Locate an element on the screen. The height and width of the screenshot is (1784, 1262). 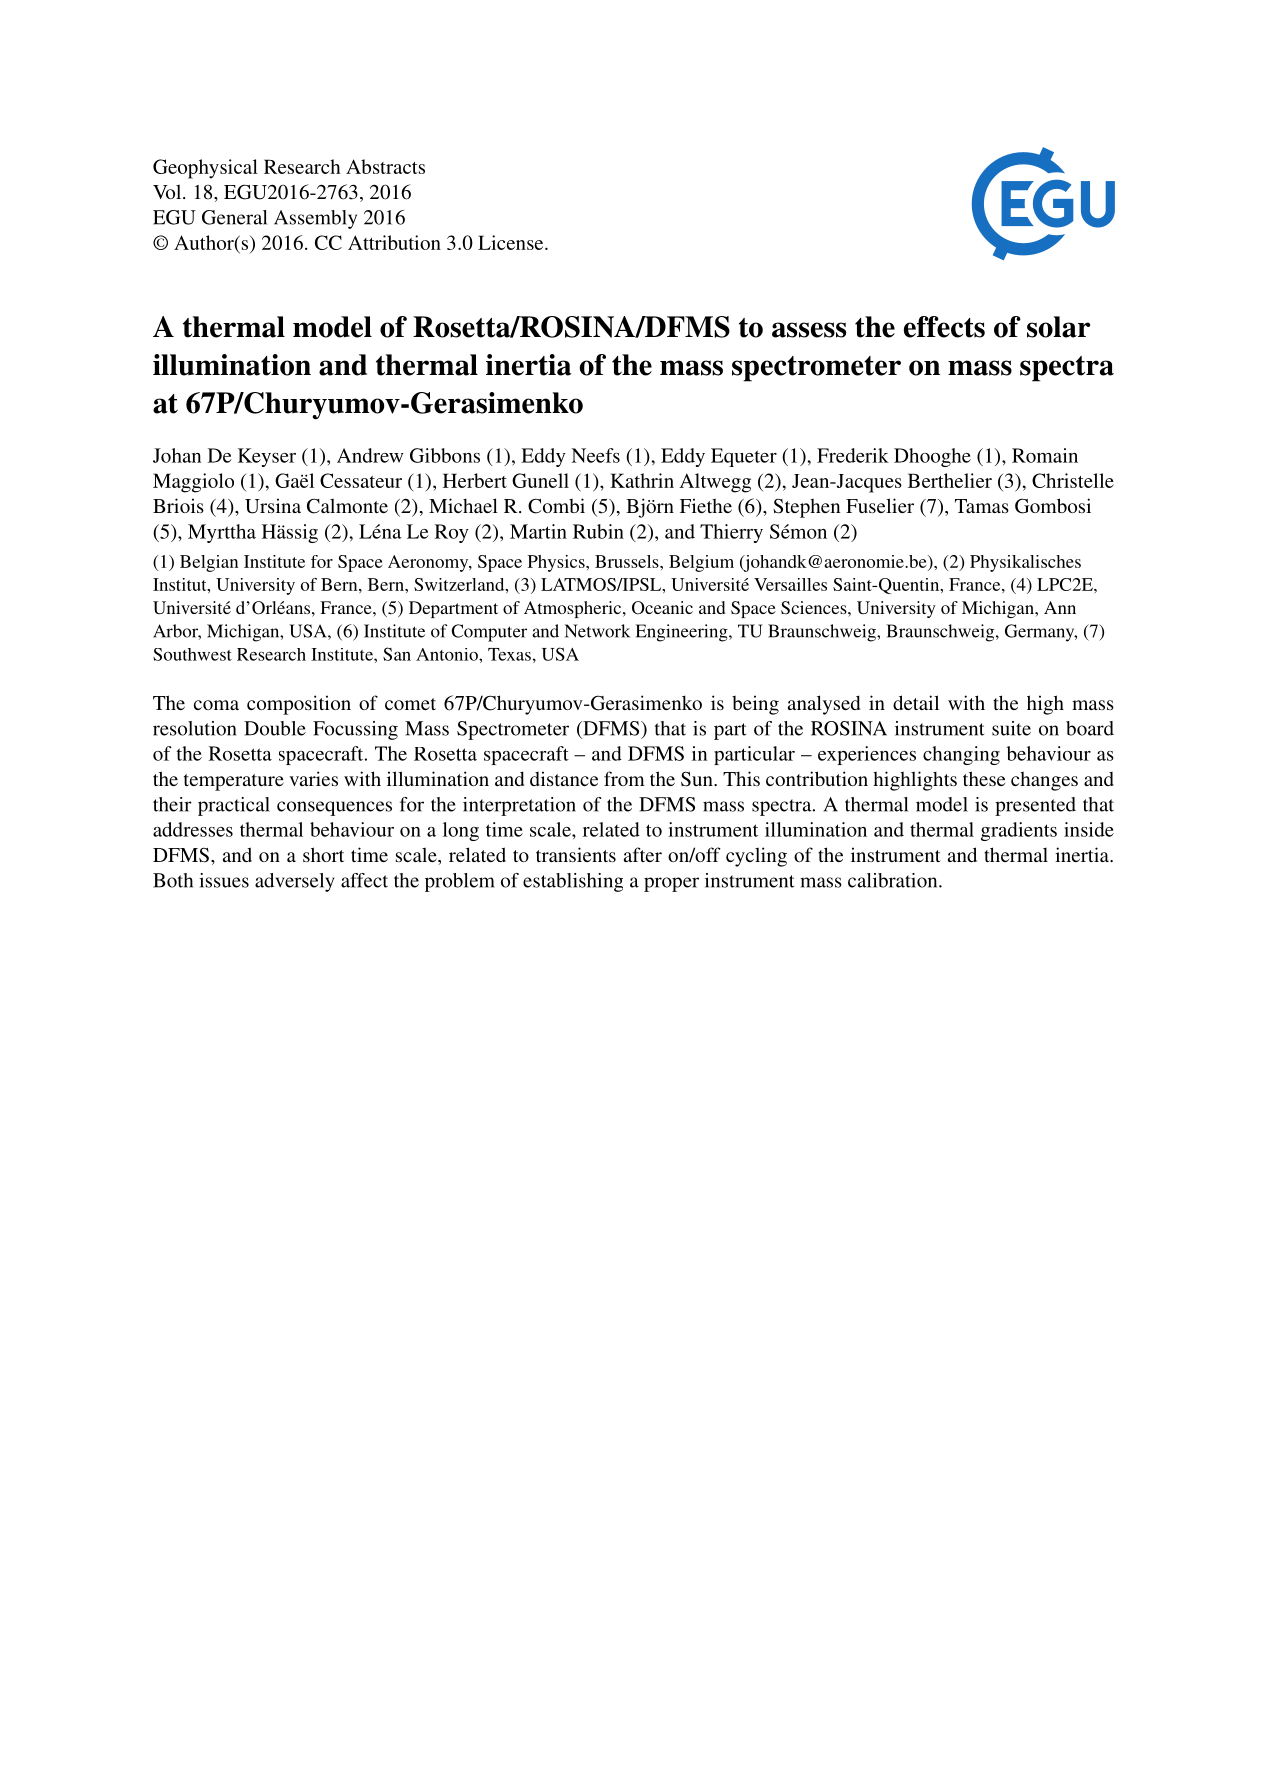
Rubin is located at coordinates (598, 531).
